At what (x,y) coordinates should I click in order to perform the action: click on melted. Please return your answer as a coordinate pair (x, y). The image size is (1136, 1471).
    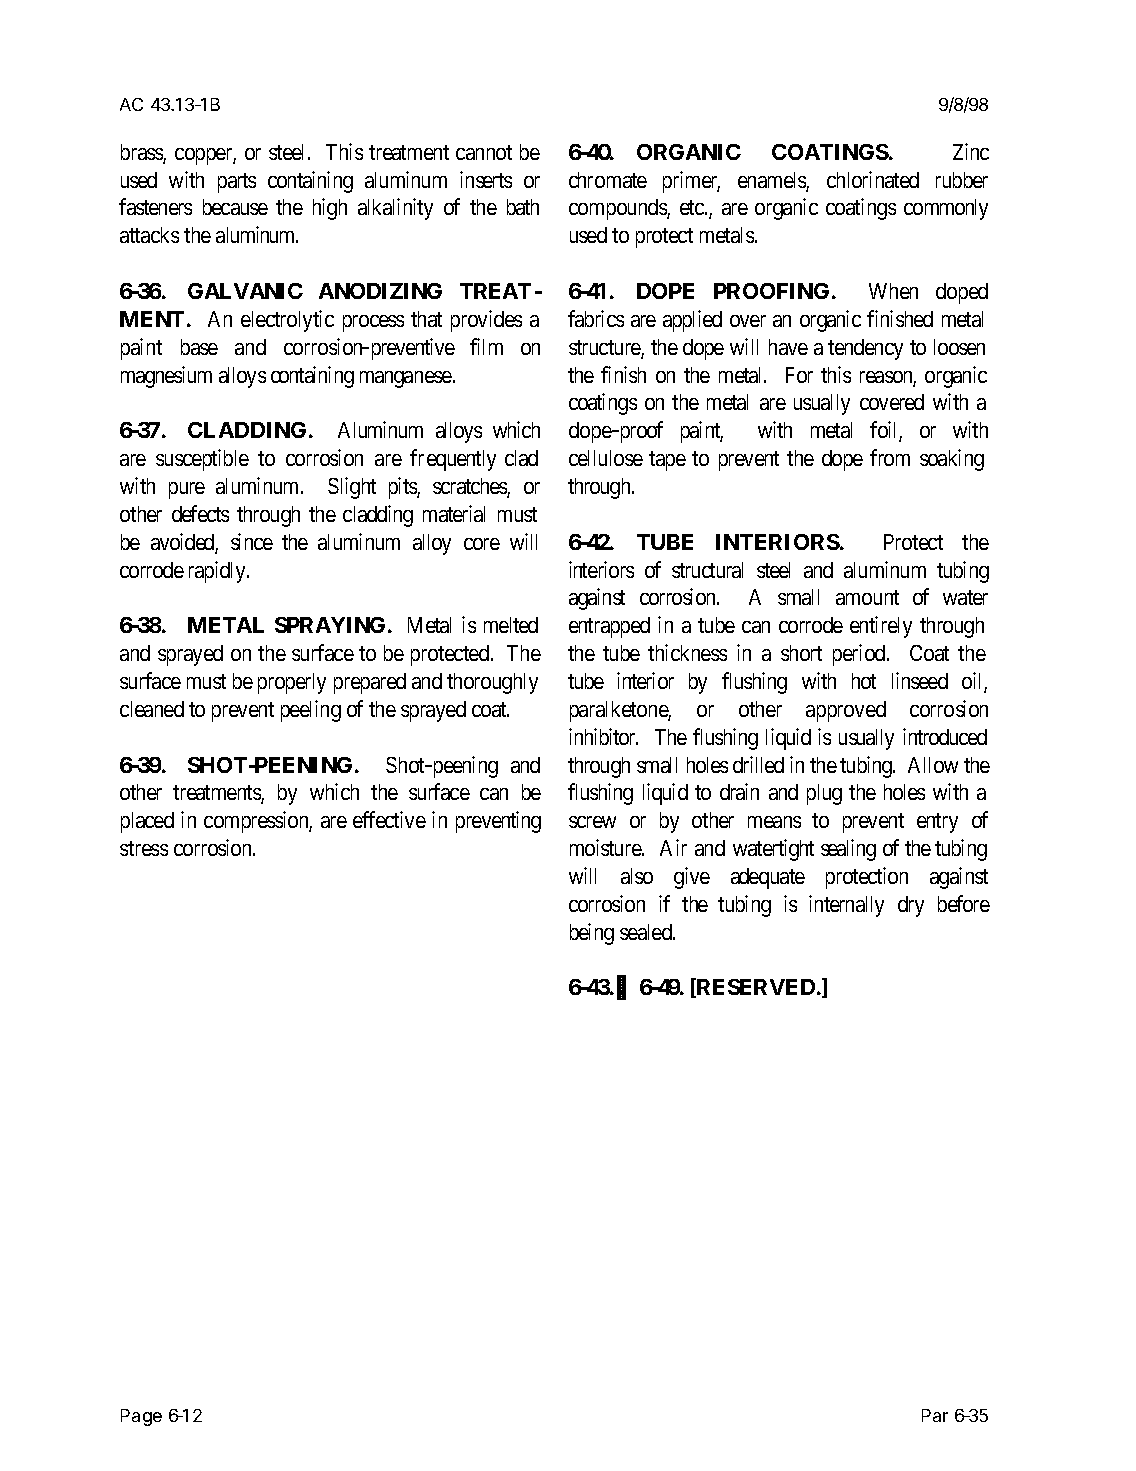
    Looking at the image, I should click on (511, 625).
